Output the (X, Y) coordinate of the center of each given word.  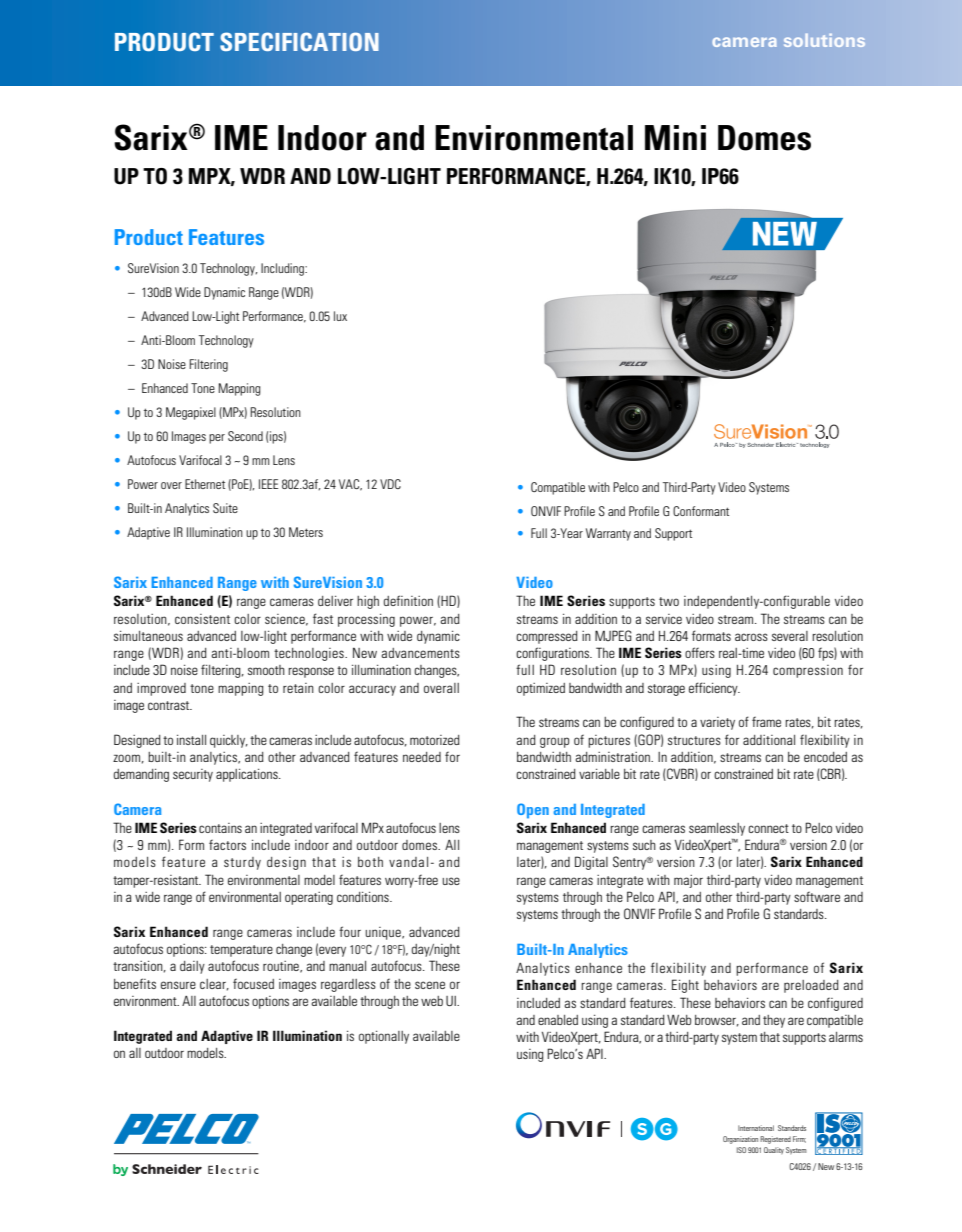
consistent (202, 619)
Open (533, 811)
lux (340, 316)
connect (768, 828)
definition (408, 600)
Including (283, 269)
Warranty (608, 534)
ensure (178, 985)
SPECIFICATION (299, 41)
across (751, 637)
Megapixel (191, 413)
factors (227, 844)
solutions (824, 40)
